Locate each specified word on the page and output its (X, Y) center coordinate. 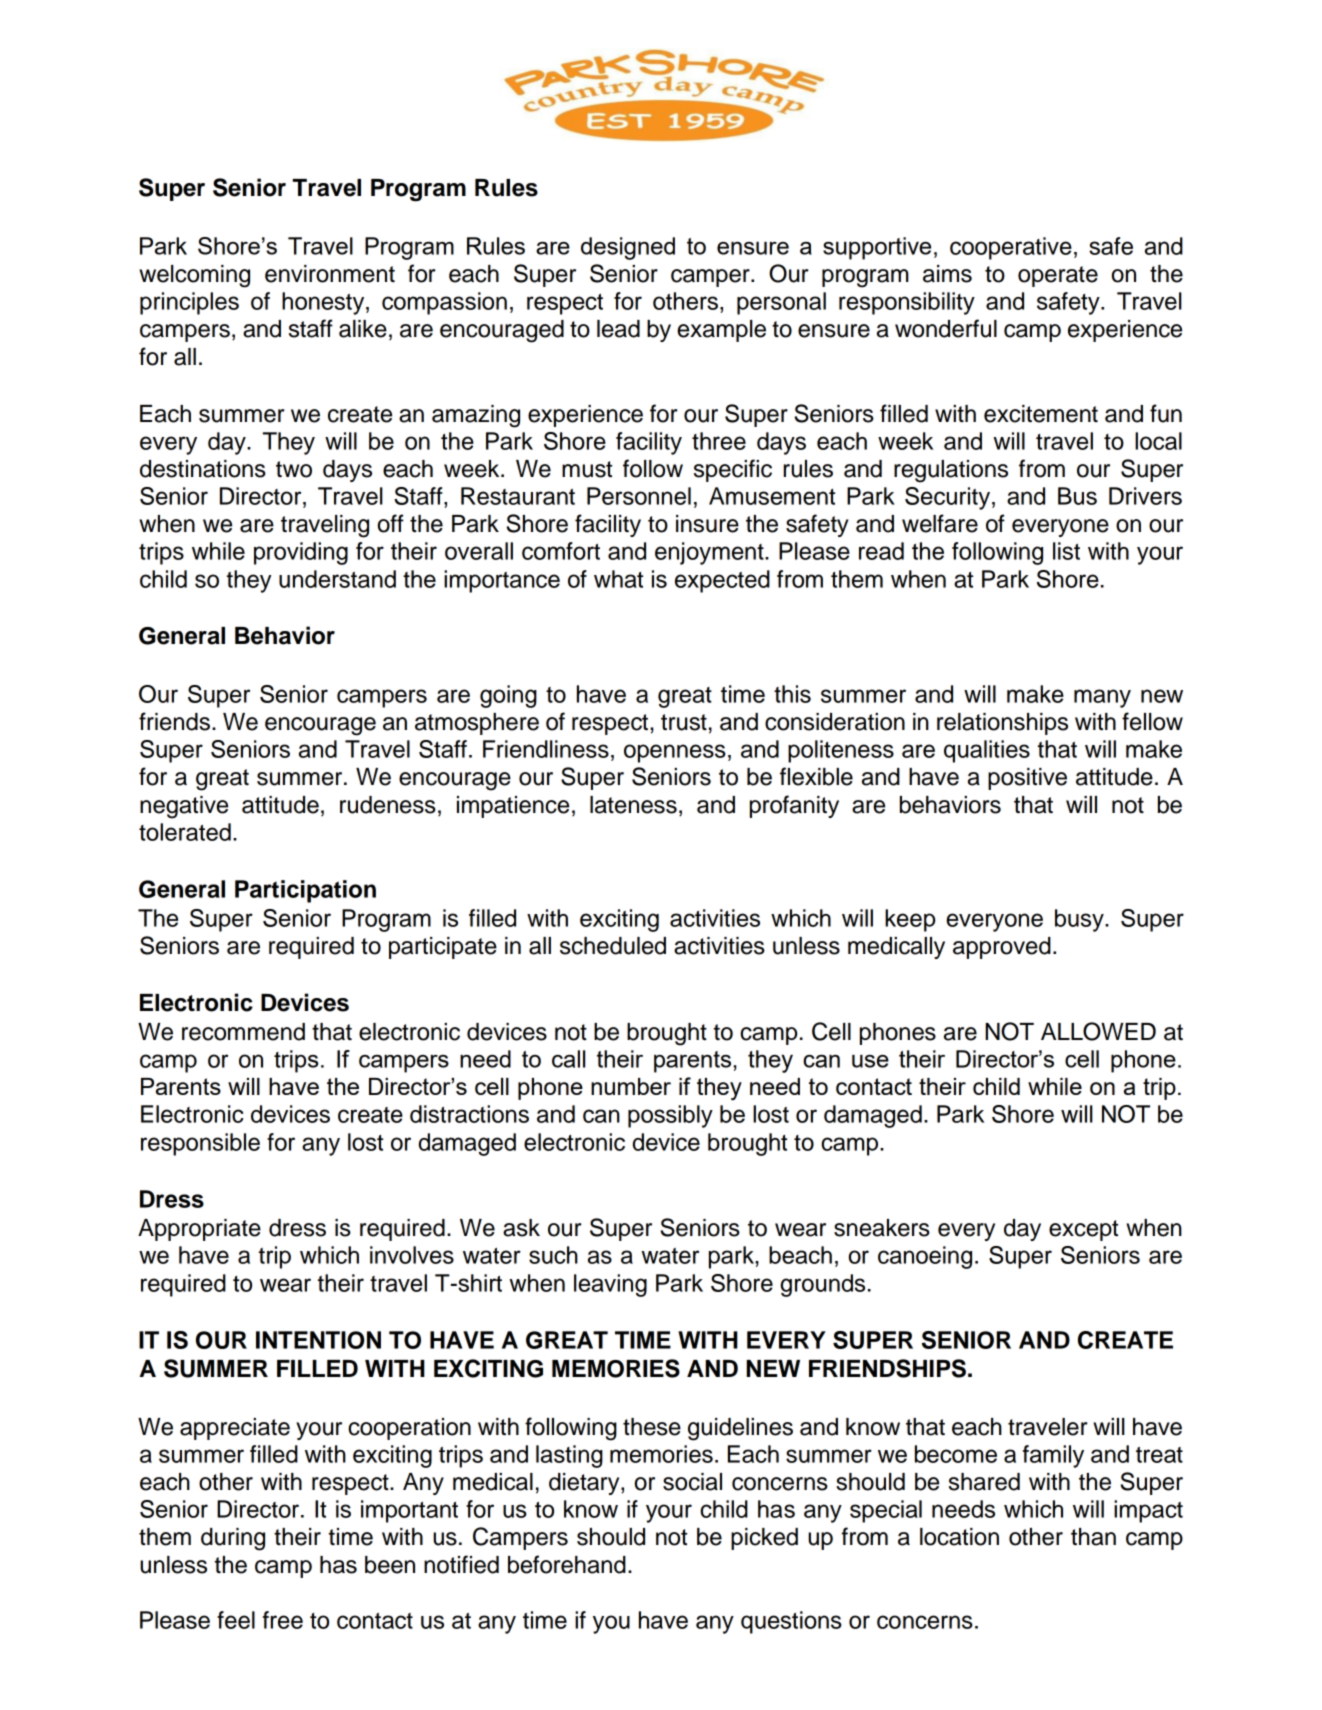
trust (684, 722)
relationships (1002, 724)
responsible (200, 1144)
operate (1058, 276)
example (721, 331)
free (283, 1620)
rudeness (388, 805)
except (1083, 1230)
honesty (324, 303)
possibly (670, 1116)
